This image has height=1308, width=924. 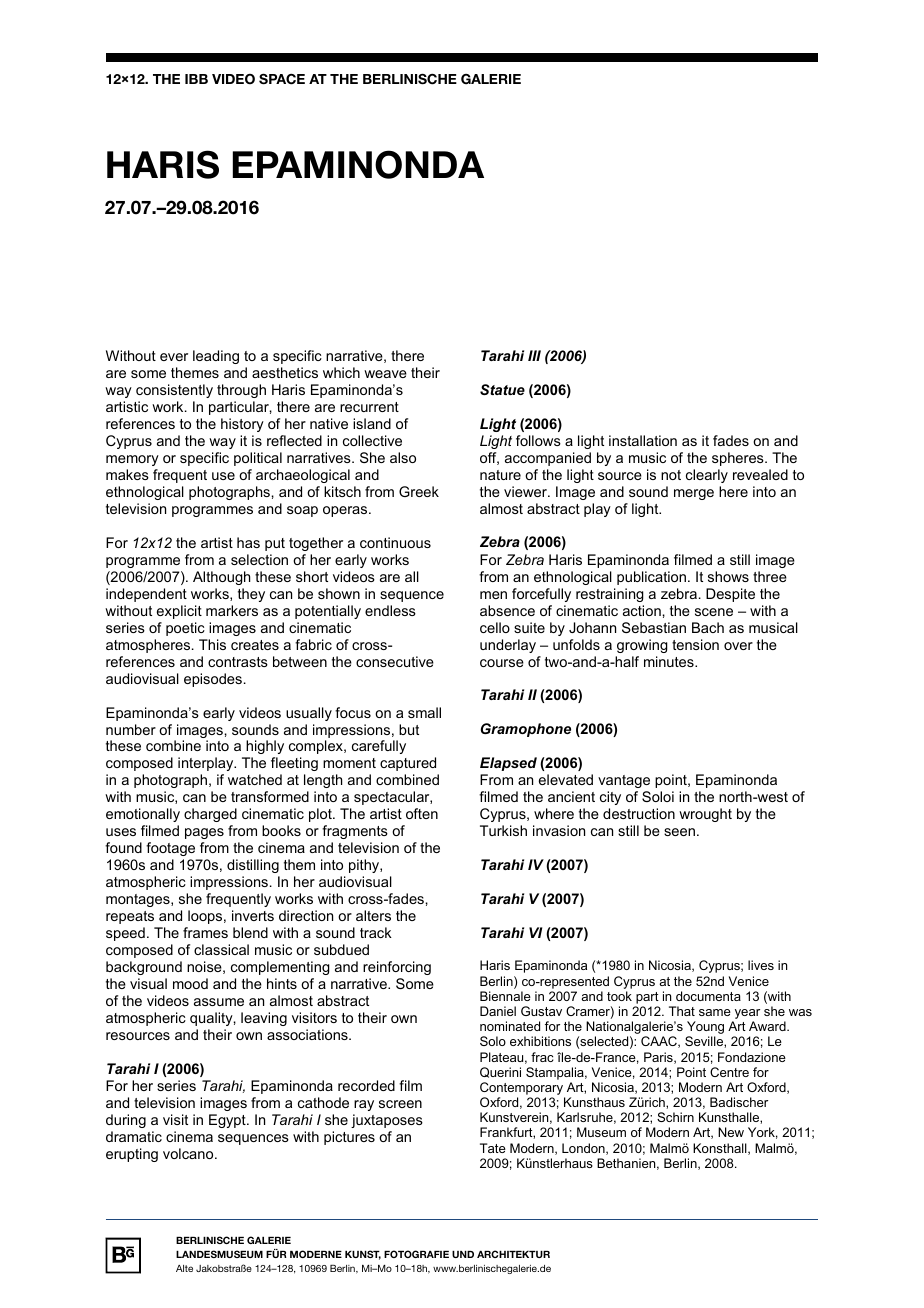 What do you see at coordinates (416, 1254) in the image?
I see `FOTOGRAFIE` at bounding box center [416, 1254].
